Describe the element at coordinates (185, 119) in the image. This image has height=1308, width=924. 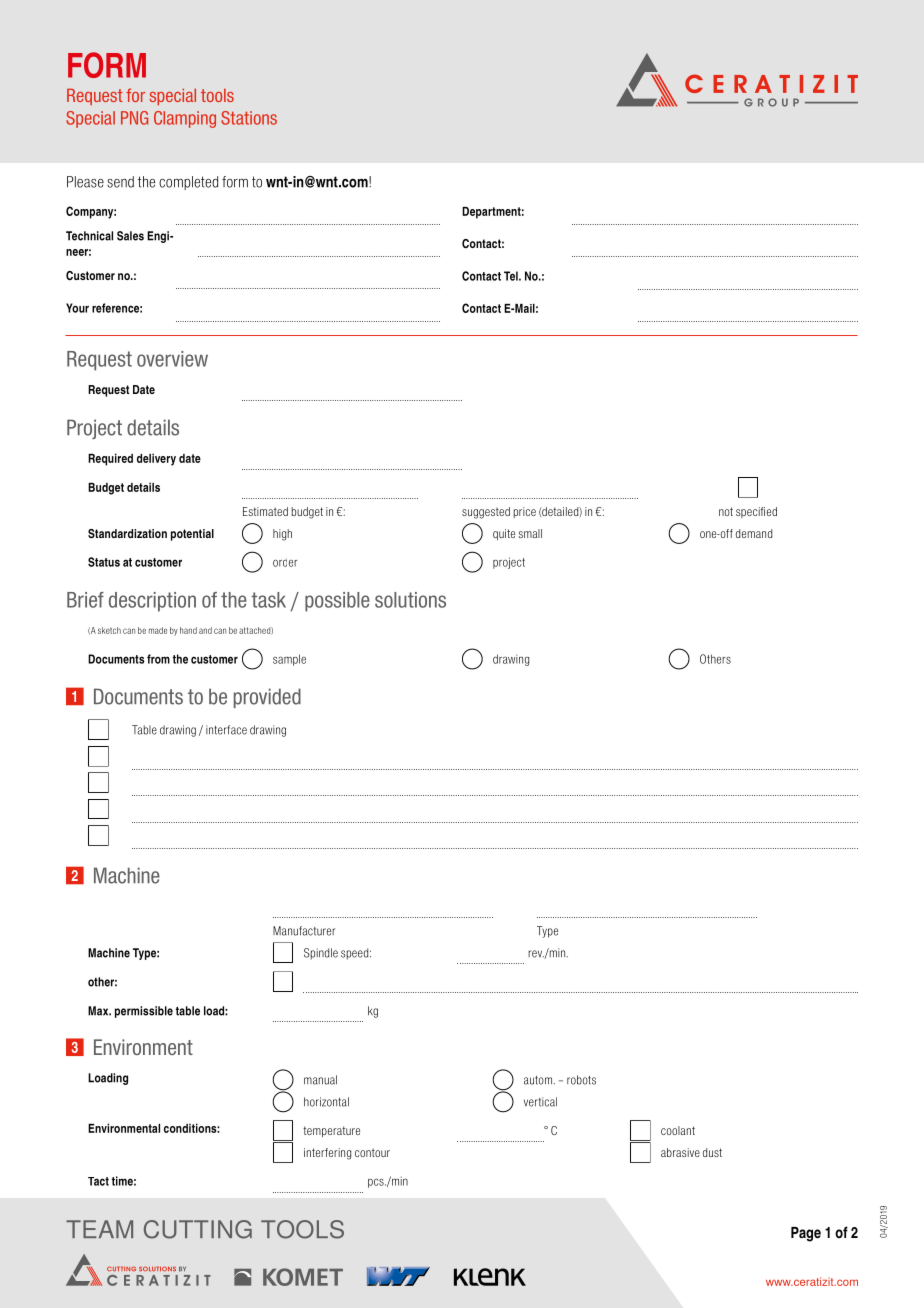
I see `Clamping` at that location.
